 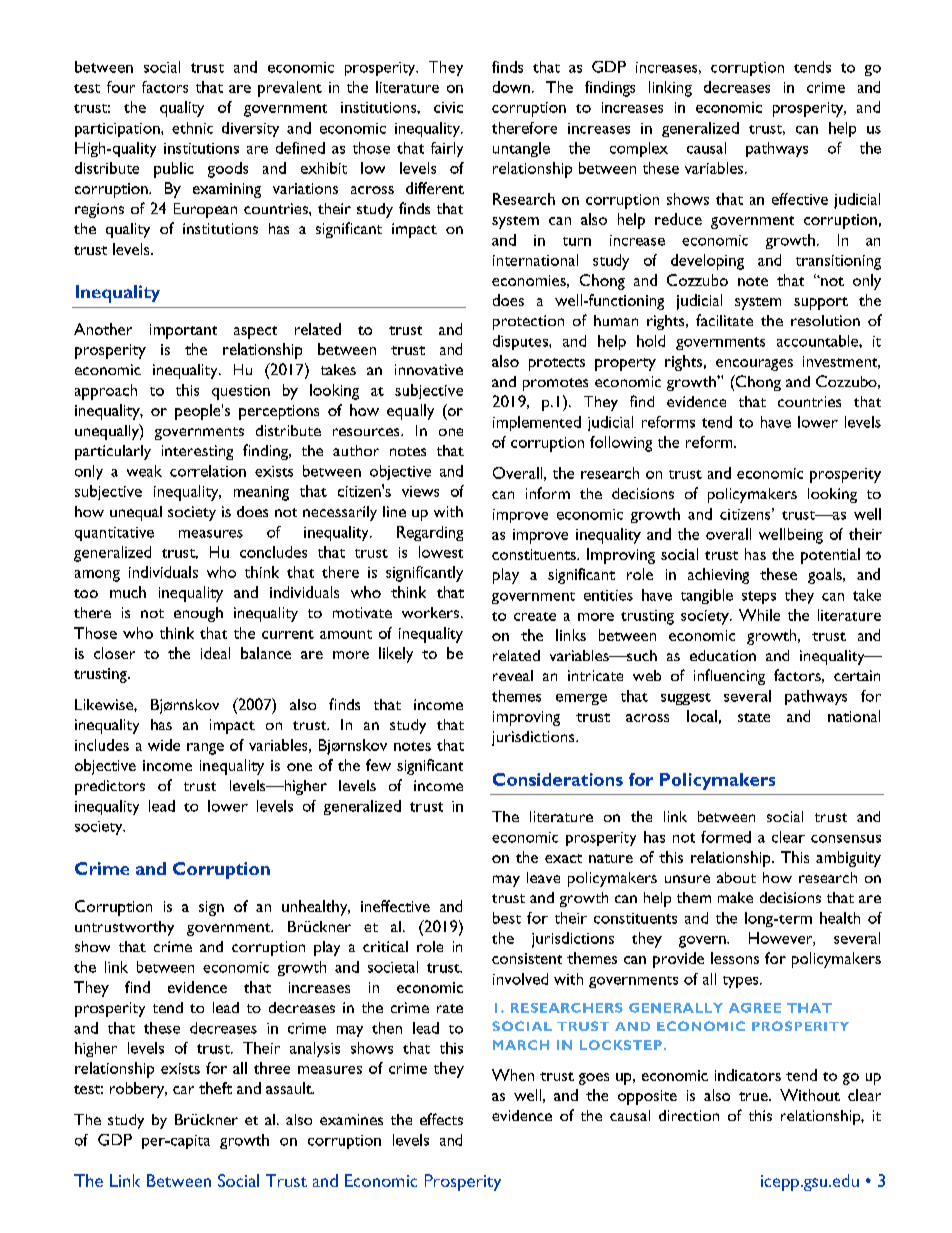 I want to click on about, so click(x=736, y=877).
